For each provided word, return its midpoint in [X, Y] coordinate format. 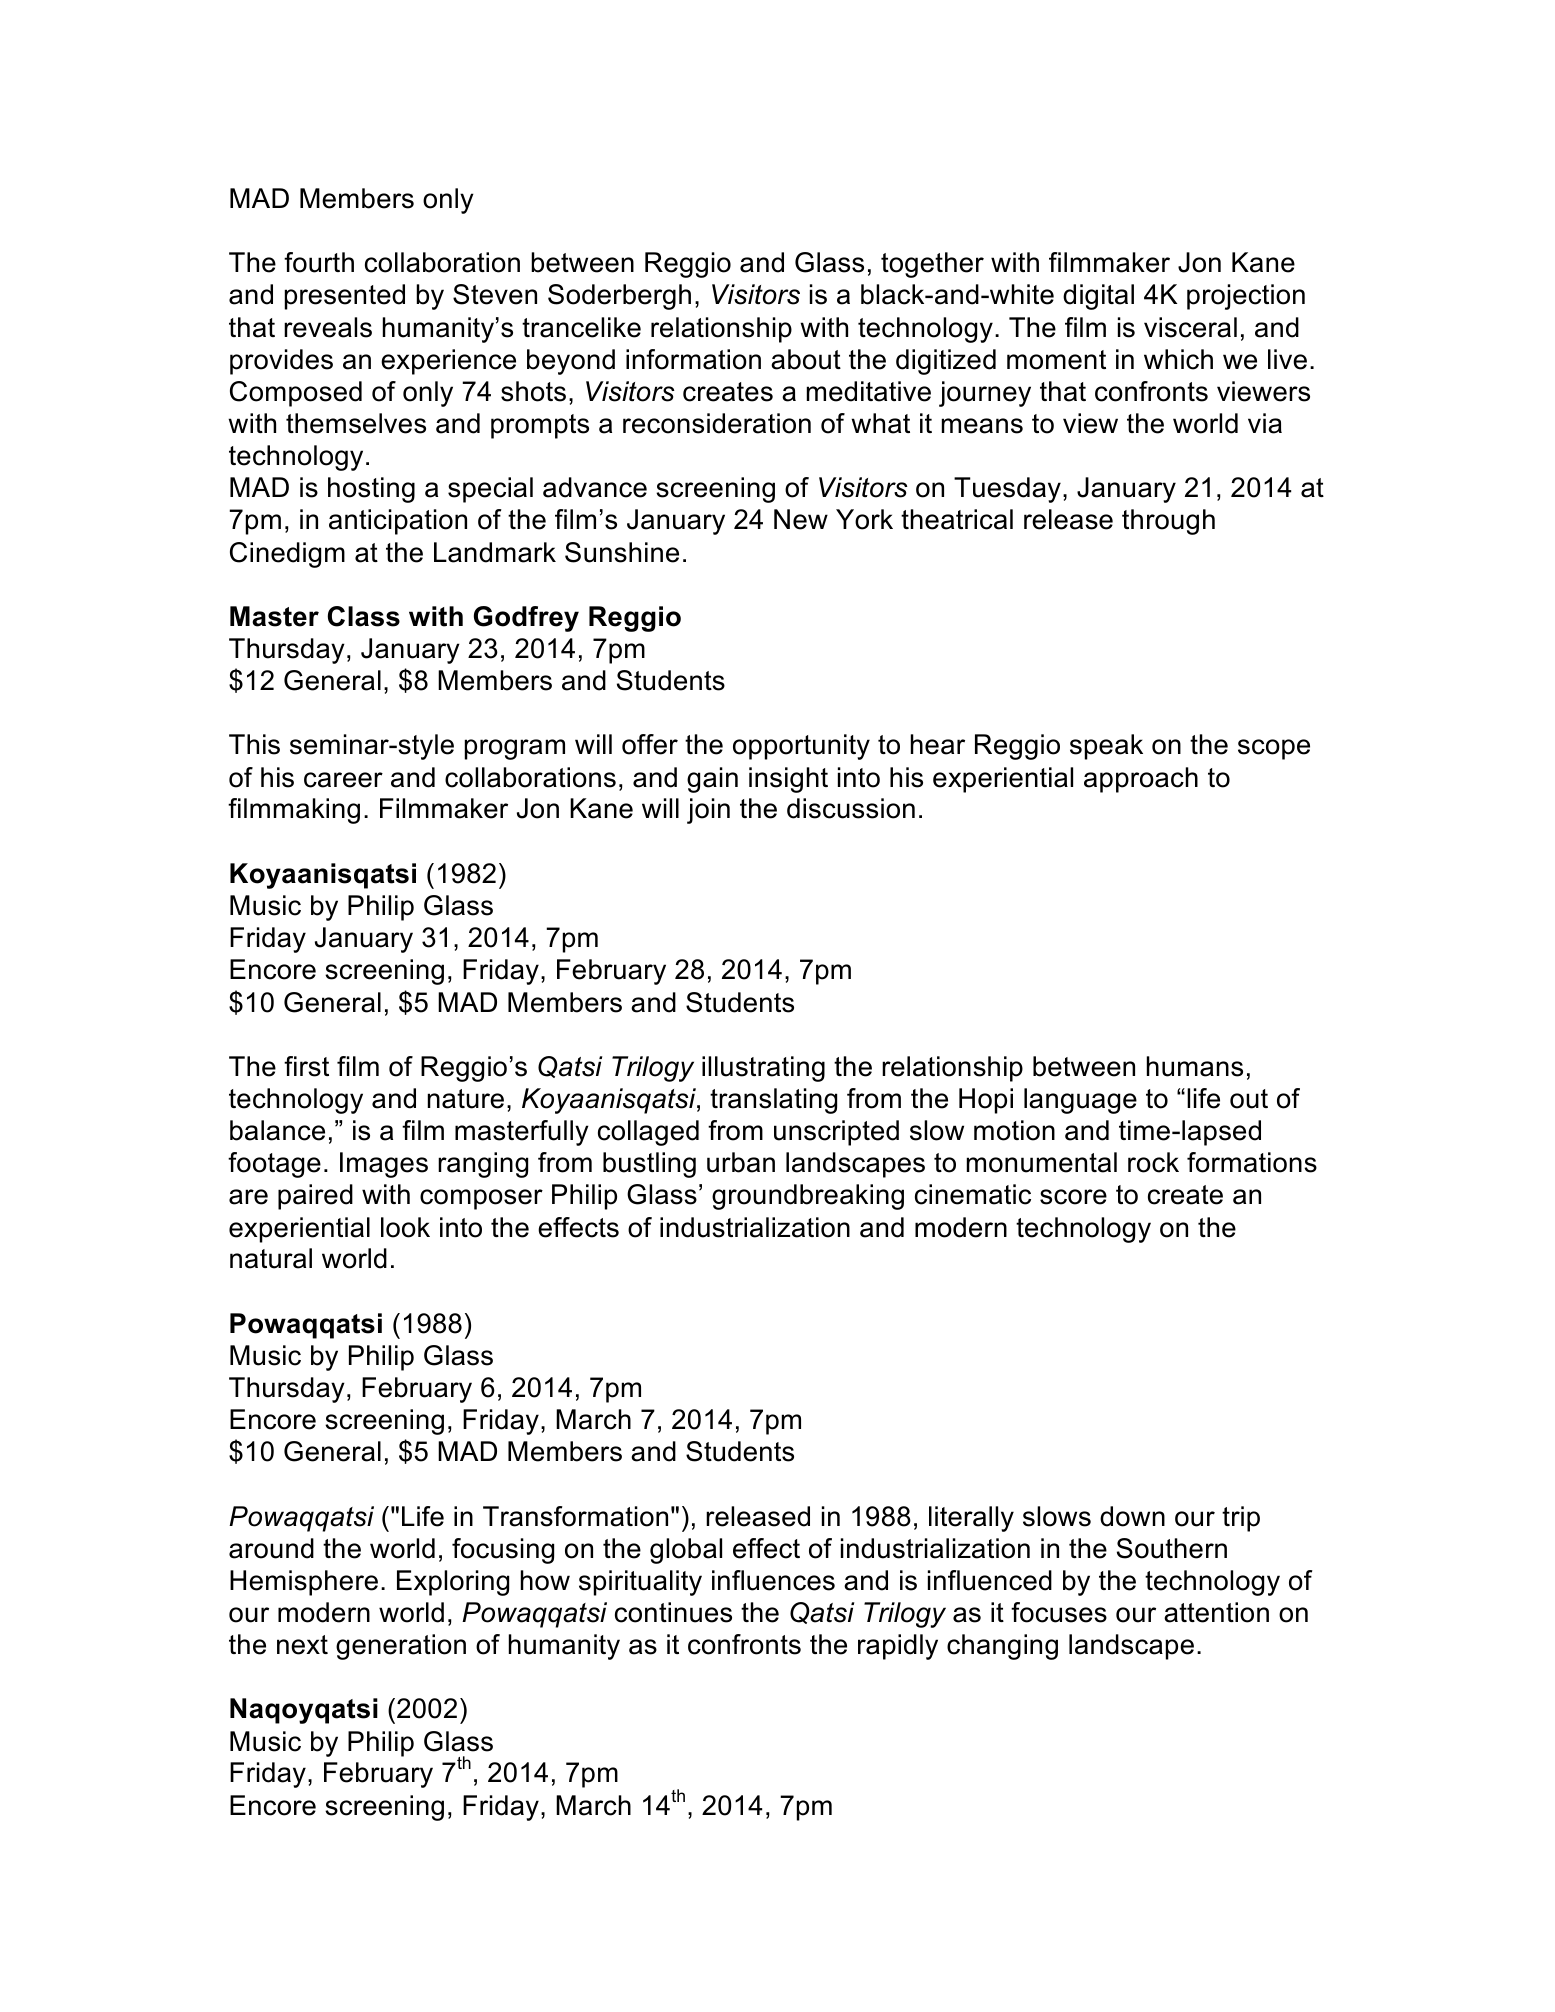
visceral [1190, 327]
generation [401, 1647]
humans [1195, 1066]
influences [773, 1580]
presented [345, 297]
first [306, 1066]
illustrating [763, 1069]
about [806, 359]
